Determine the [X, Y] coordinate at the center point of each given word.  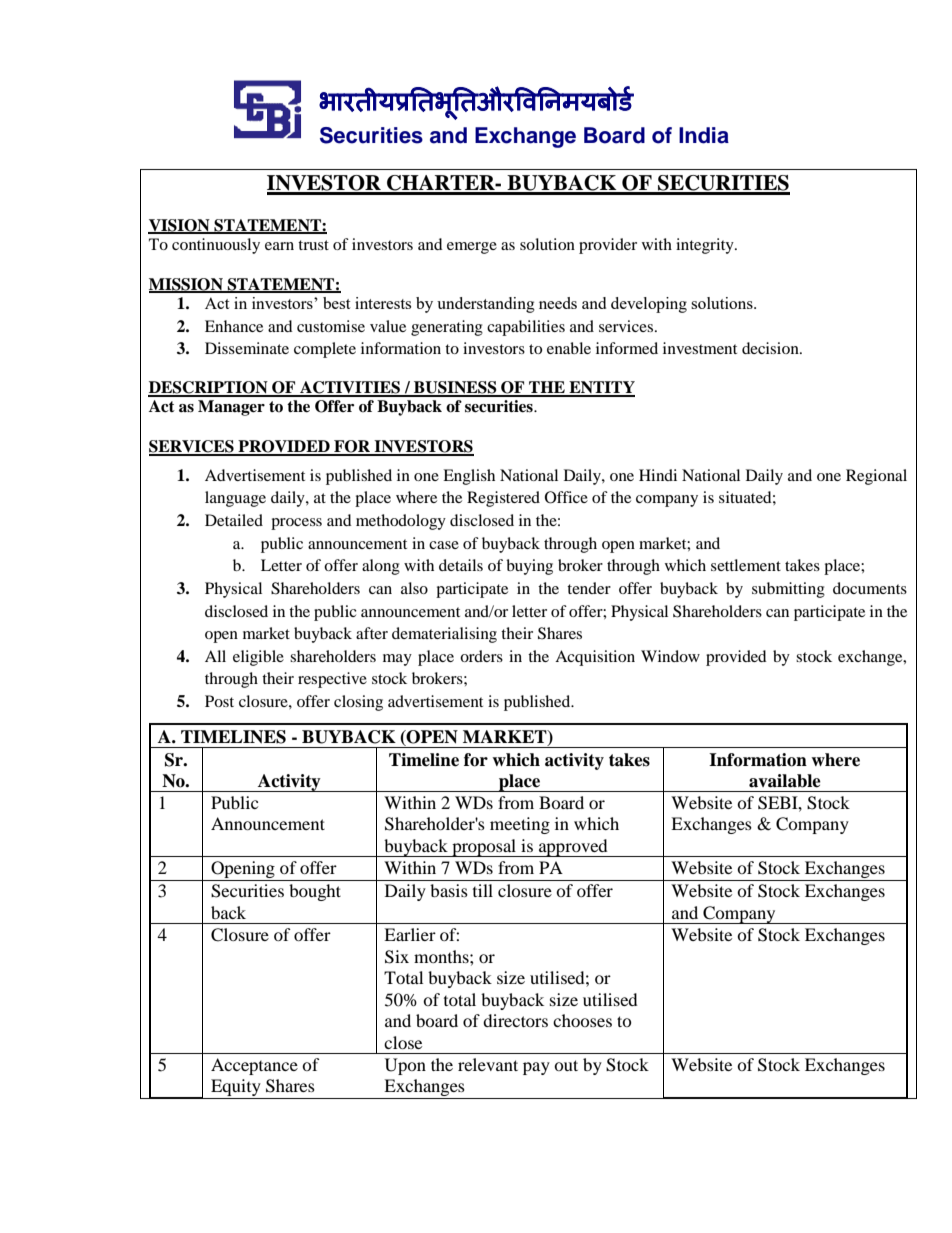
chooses [582, 1020]
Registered [503, 499]
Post [219, 701]
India [704, 135]
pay [536, 1068]
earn [279, 246]
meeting [520, 825]
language [235, 499]
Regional [876, 477]
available [785, 781]
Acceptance [254, 1066]
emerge [472, 248]
